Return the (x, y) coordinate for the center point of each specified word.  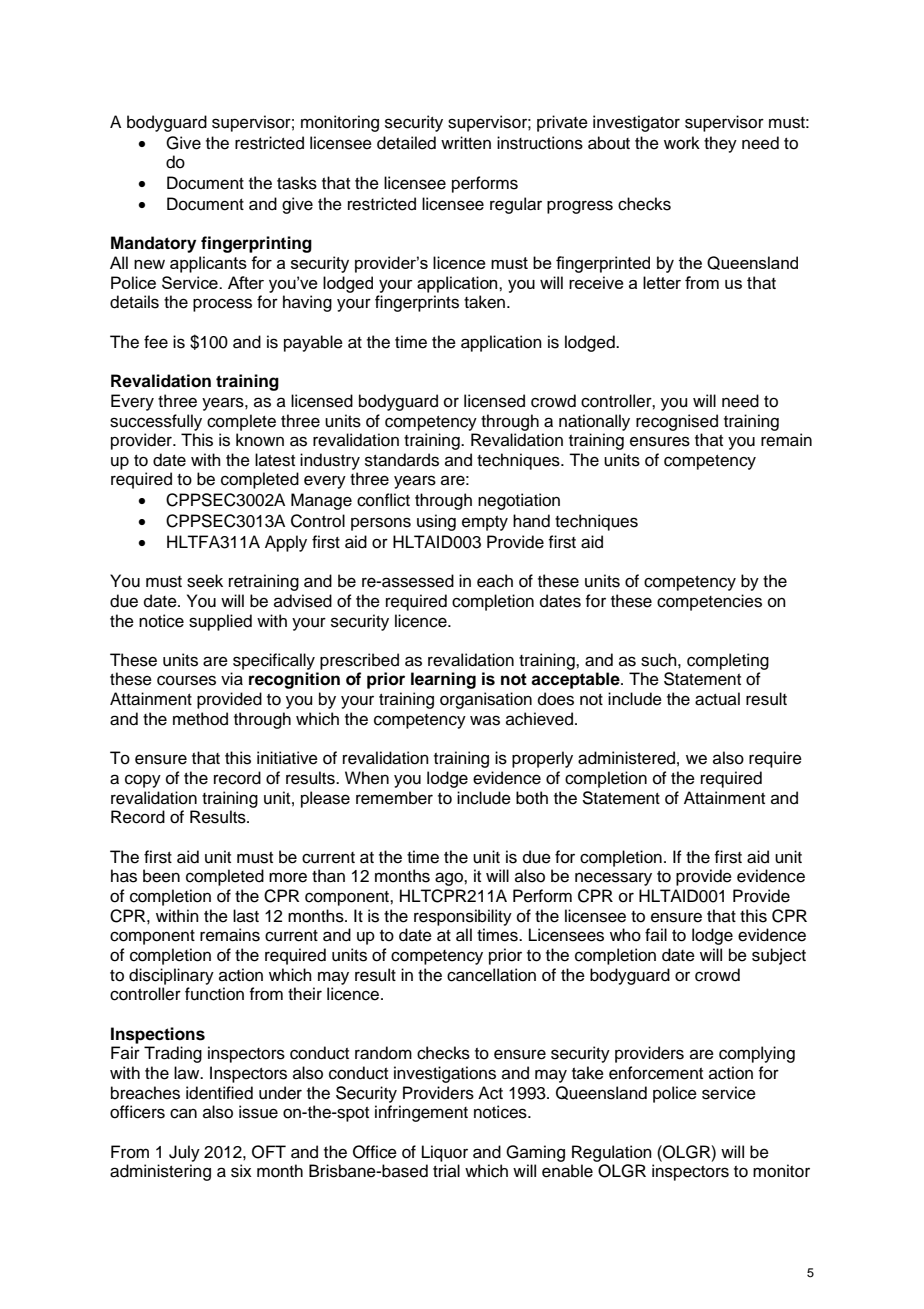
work (682, 143)
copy (143, 781)
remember (394, 798)
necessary (613, 879)
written (466, 143)
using (436, 522)
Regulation (612, 1153)
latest (275, 460)
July (184, 1153)
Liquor (445, 1153)
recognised (677, 422)
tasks (297, 183)
